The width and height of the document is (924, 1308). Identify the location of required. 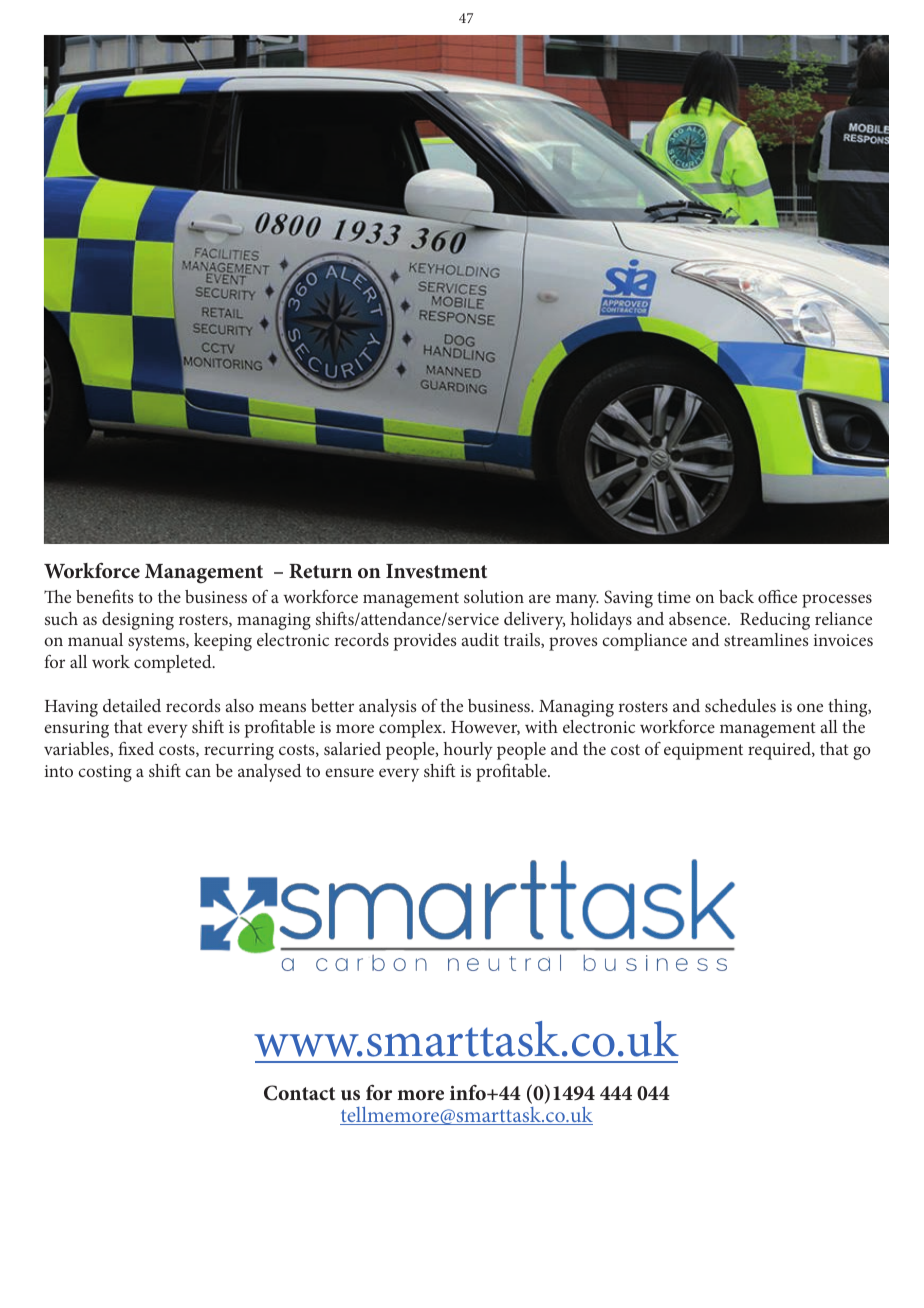
(780, 751).
